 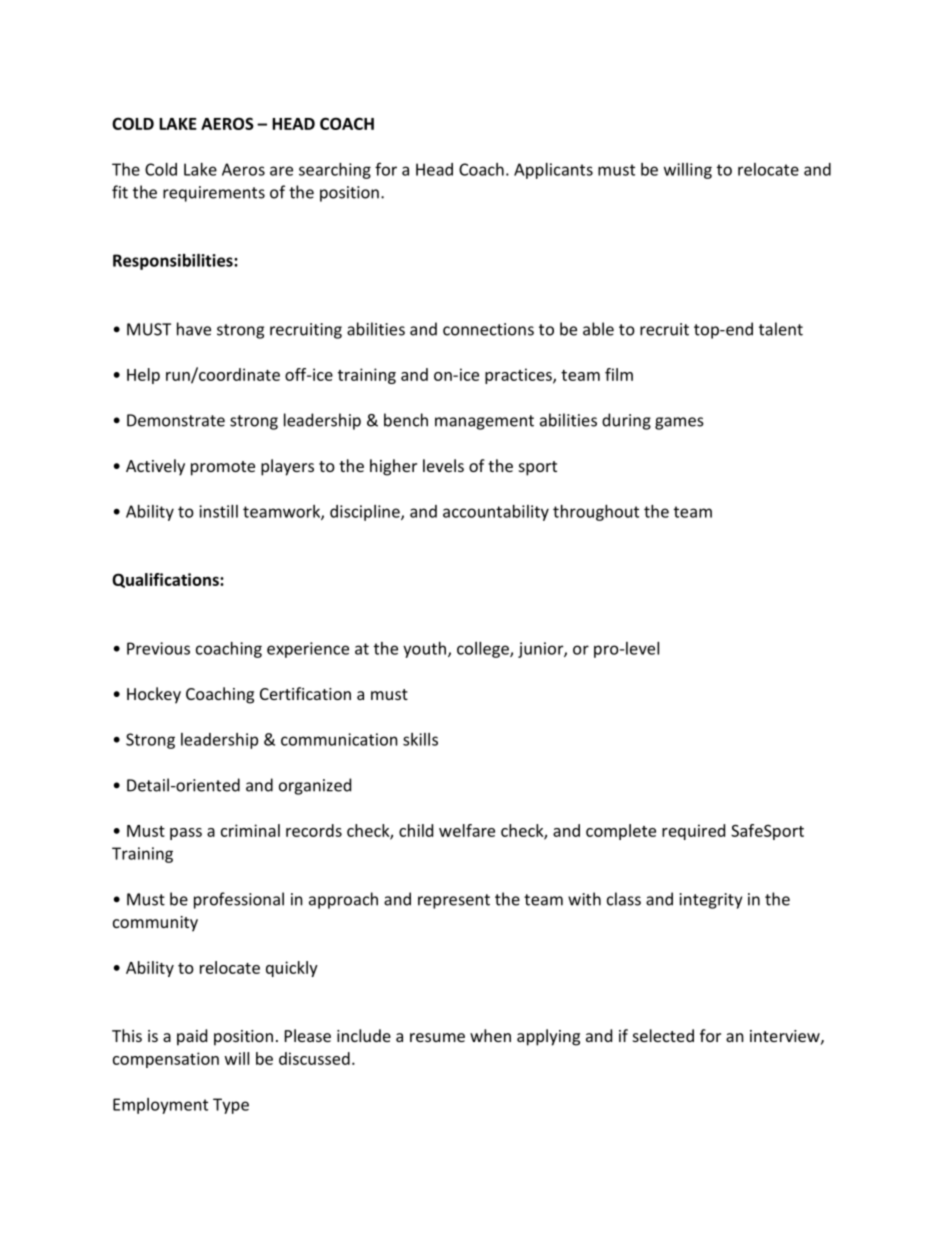 What do you see at coordinates (393, 467) in the screenshot?
I see `higher` at bounding box center [393, 467].
